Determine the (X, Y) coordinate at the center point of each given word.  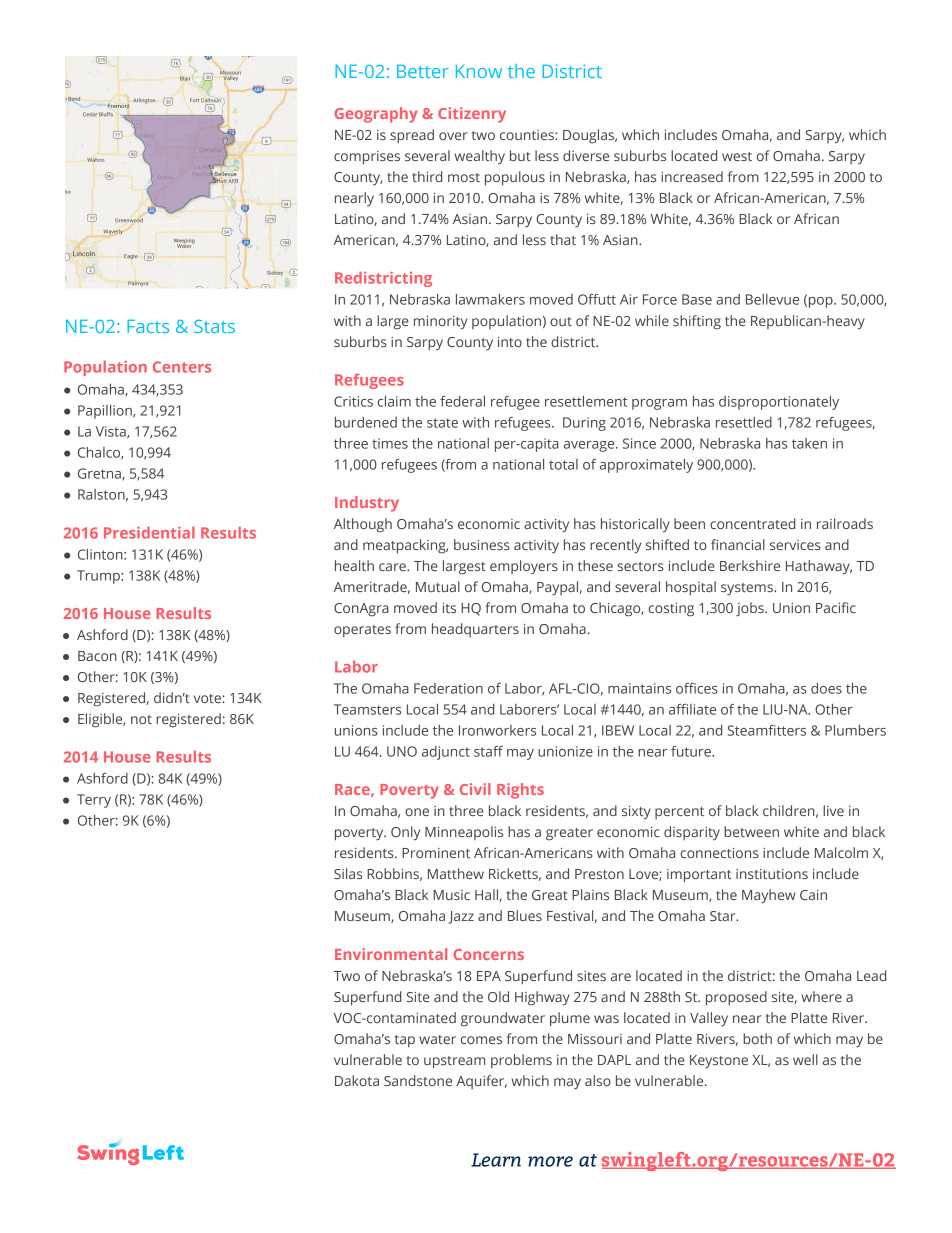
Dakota (357, 1080)
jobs (751, 609)
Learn (496, 1160)
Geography (376, 115)
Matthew (456, 873)
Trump (99, 577)
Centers (182, 367)
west (737, 156)
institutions (772, 874)
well (805, 1059)
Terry (94, 801)
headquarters (475, 630)
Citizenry (472, 115)
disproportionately (779, 403)
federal (462, 401)
